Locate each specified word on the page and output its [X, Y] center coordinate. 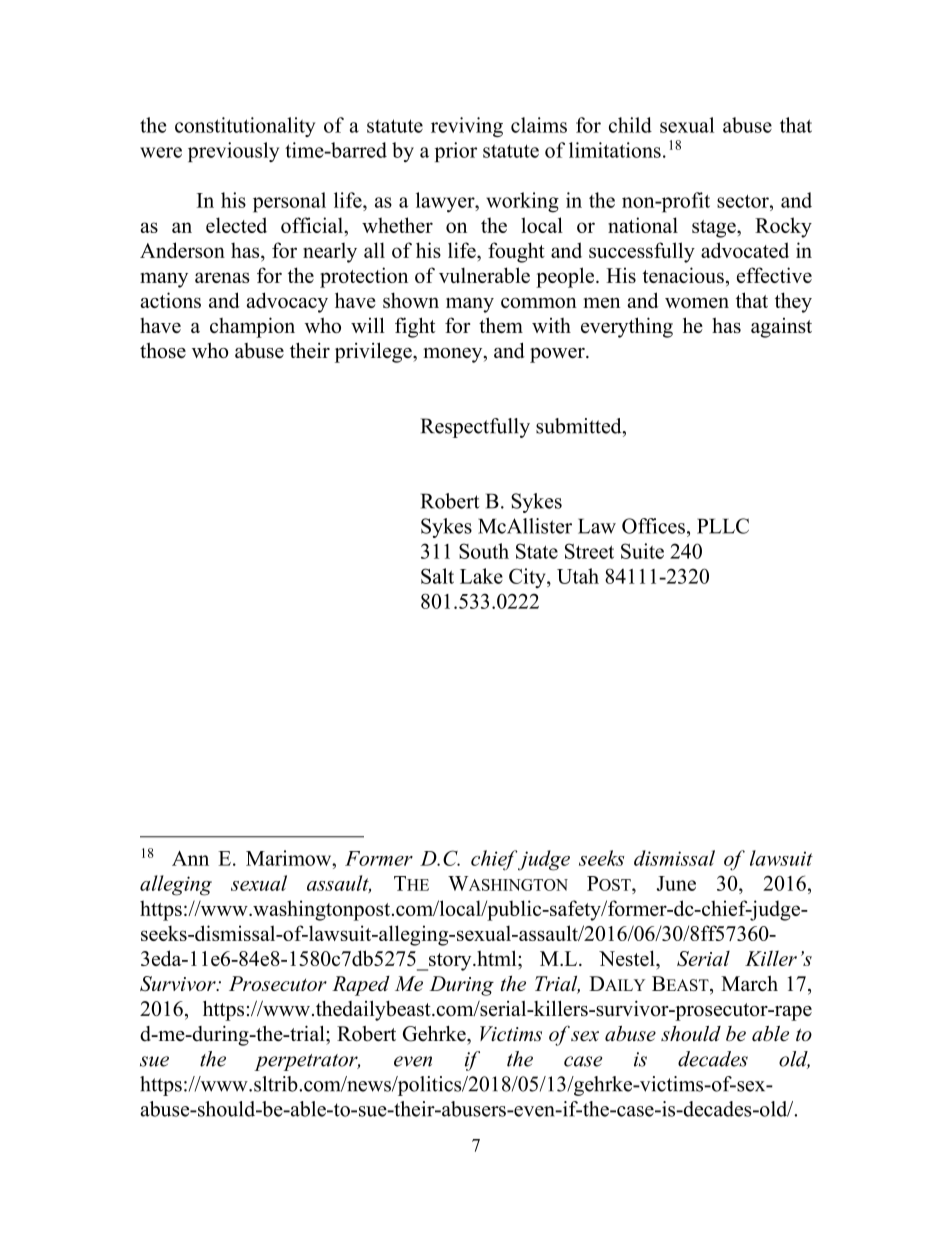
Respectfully [475, 428]
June [676, 883]
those [163, 351]
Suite [642, 551]
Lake [481, 576]
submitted [580, 426]
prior [456, 152]
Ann [190, 858]
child [630, 125]
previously [233, 152]
